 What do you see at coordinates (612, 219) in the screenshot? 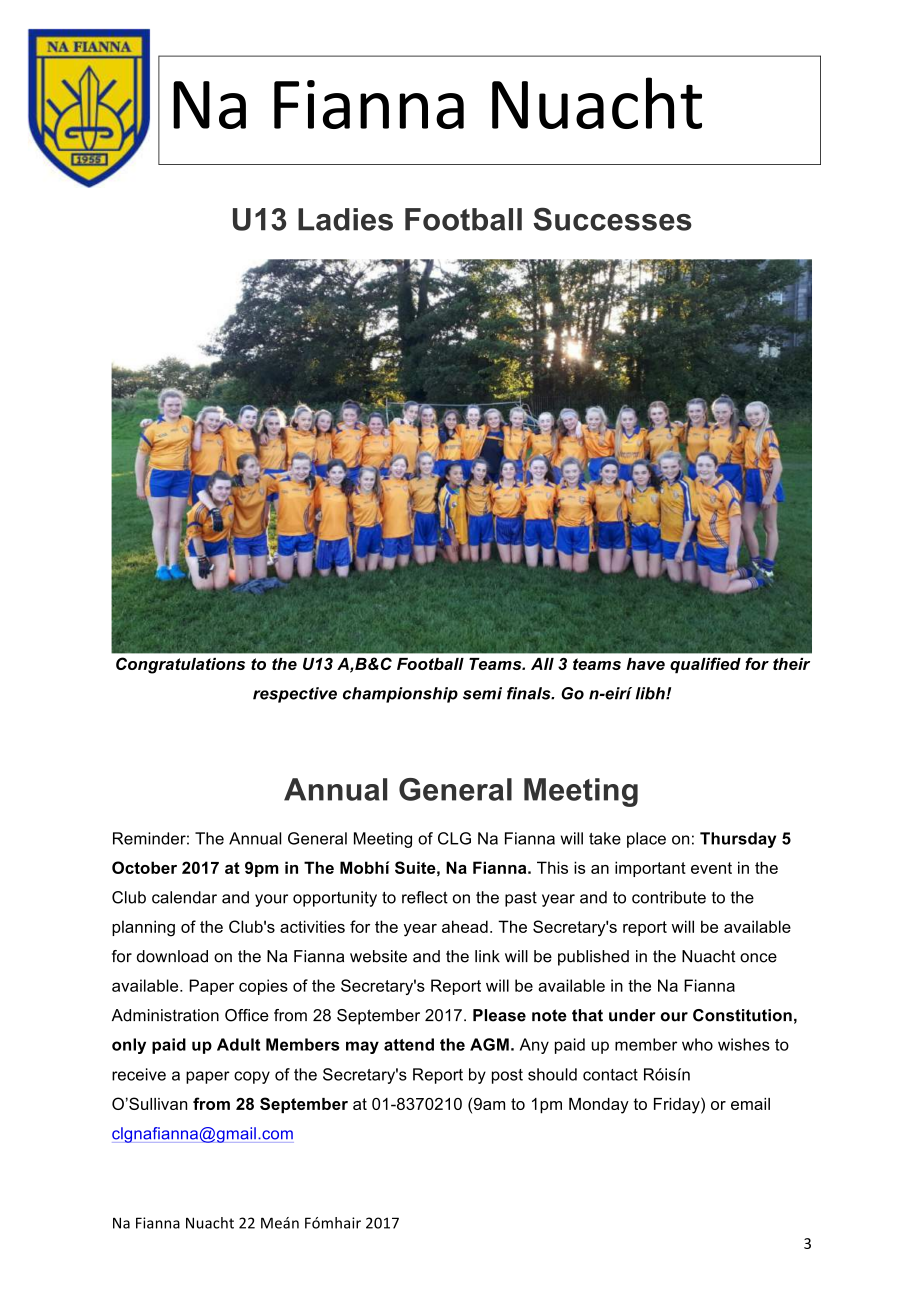
I see `Successes` at bounding box center [612, 219].
